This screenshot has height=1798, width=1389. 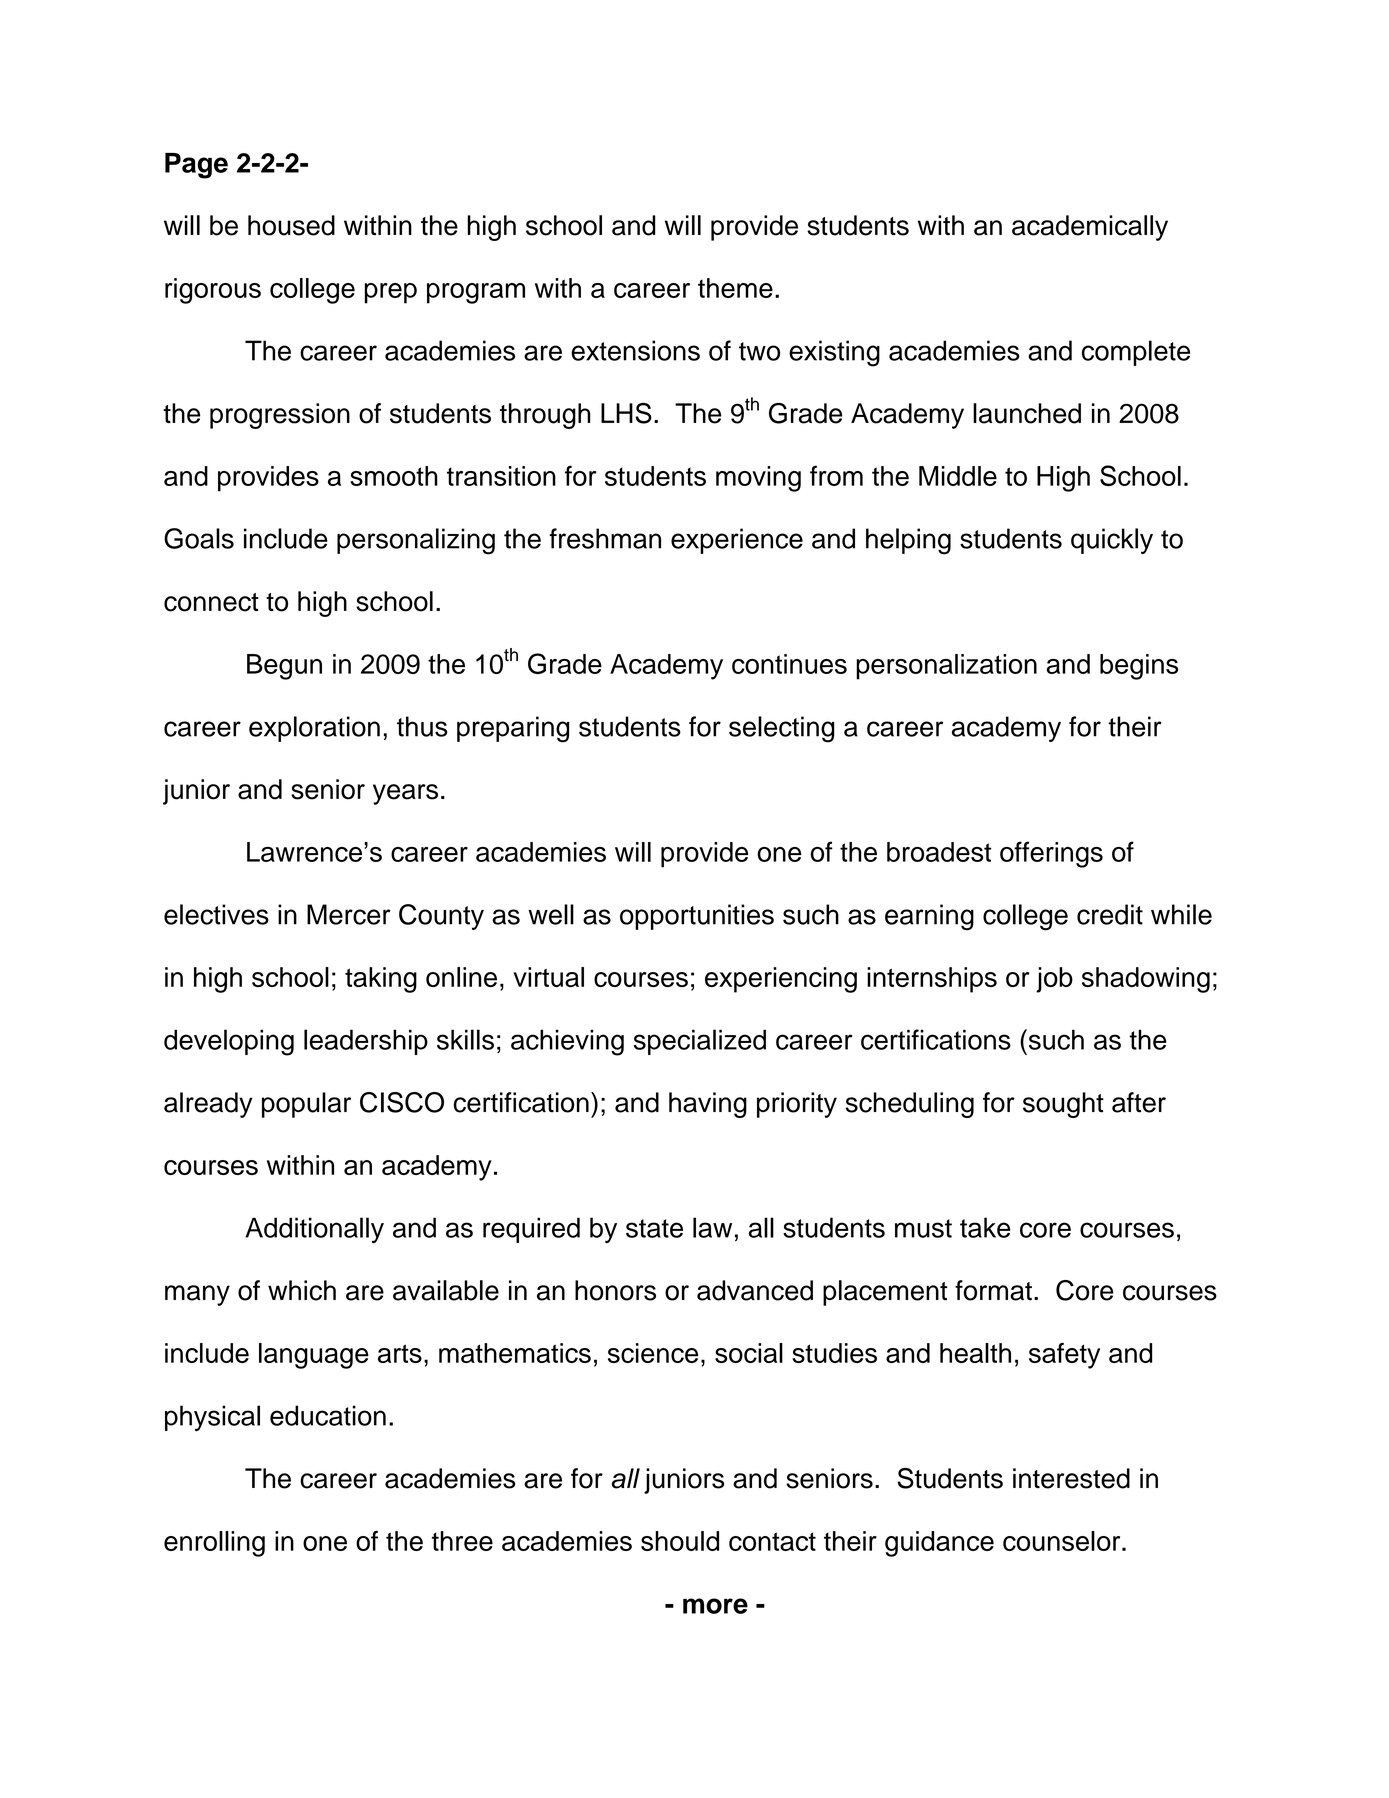 What do you see at coordinates (737, 541) in the screenshot?
I see `experience` at bounding box center [737, 541].
